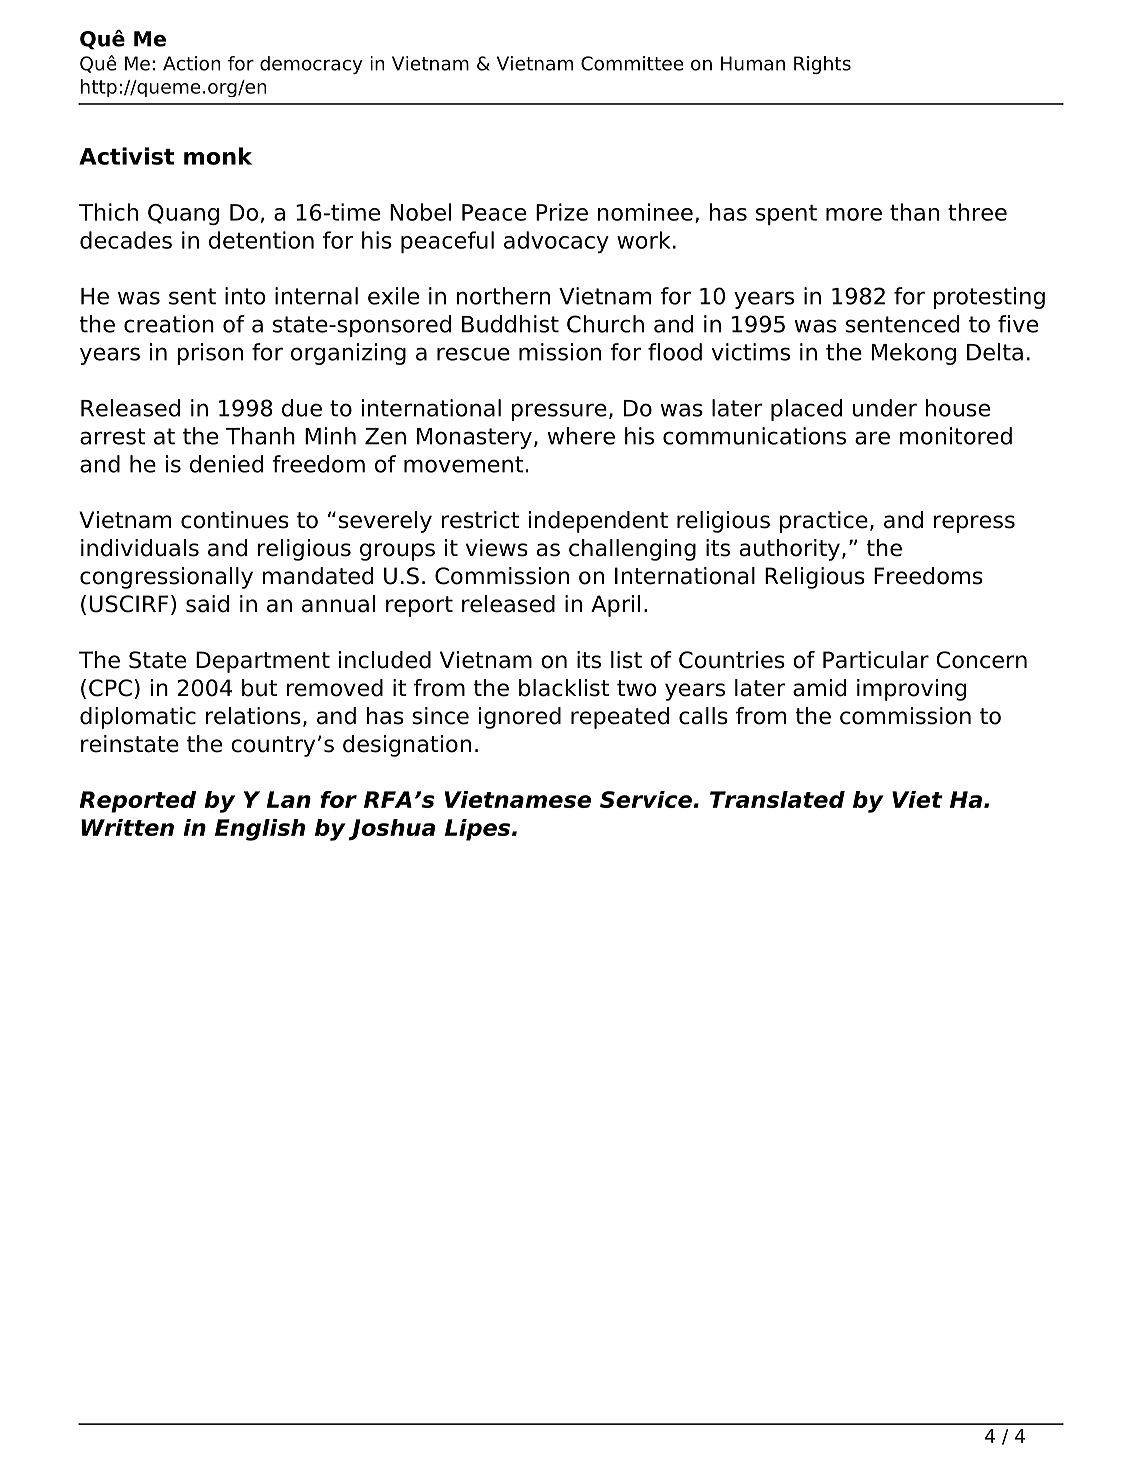 Image resolution: width=1142 pixels, height=1477 pixels. What do you see at coordinates (497, 548) in the page?
I see `views` at bounding box center [497, 548].
